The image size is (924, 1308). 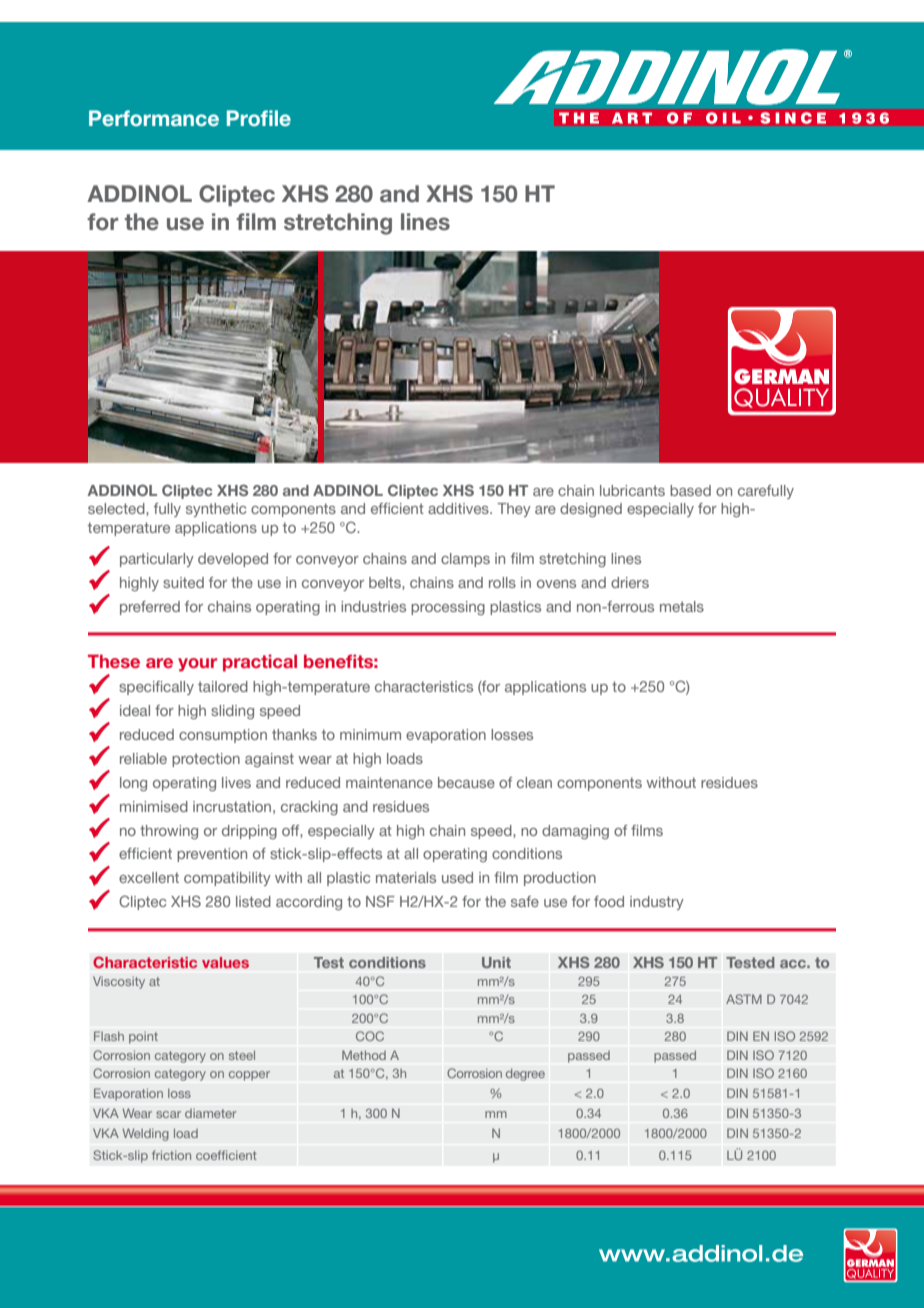 What do you see at coordinates (380, 901) in the document?
I see `NSF` at bounding box center [380, 901].
